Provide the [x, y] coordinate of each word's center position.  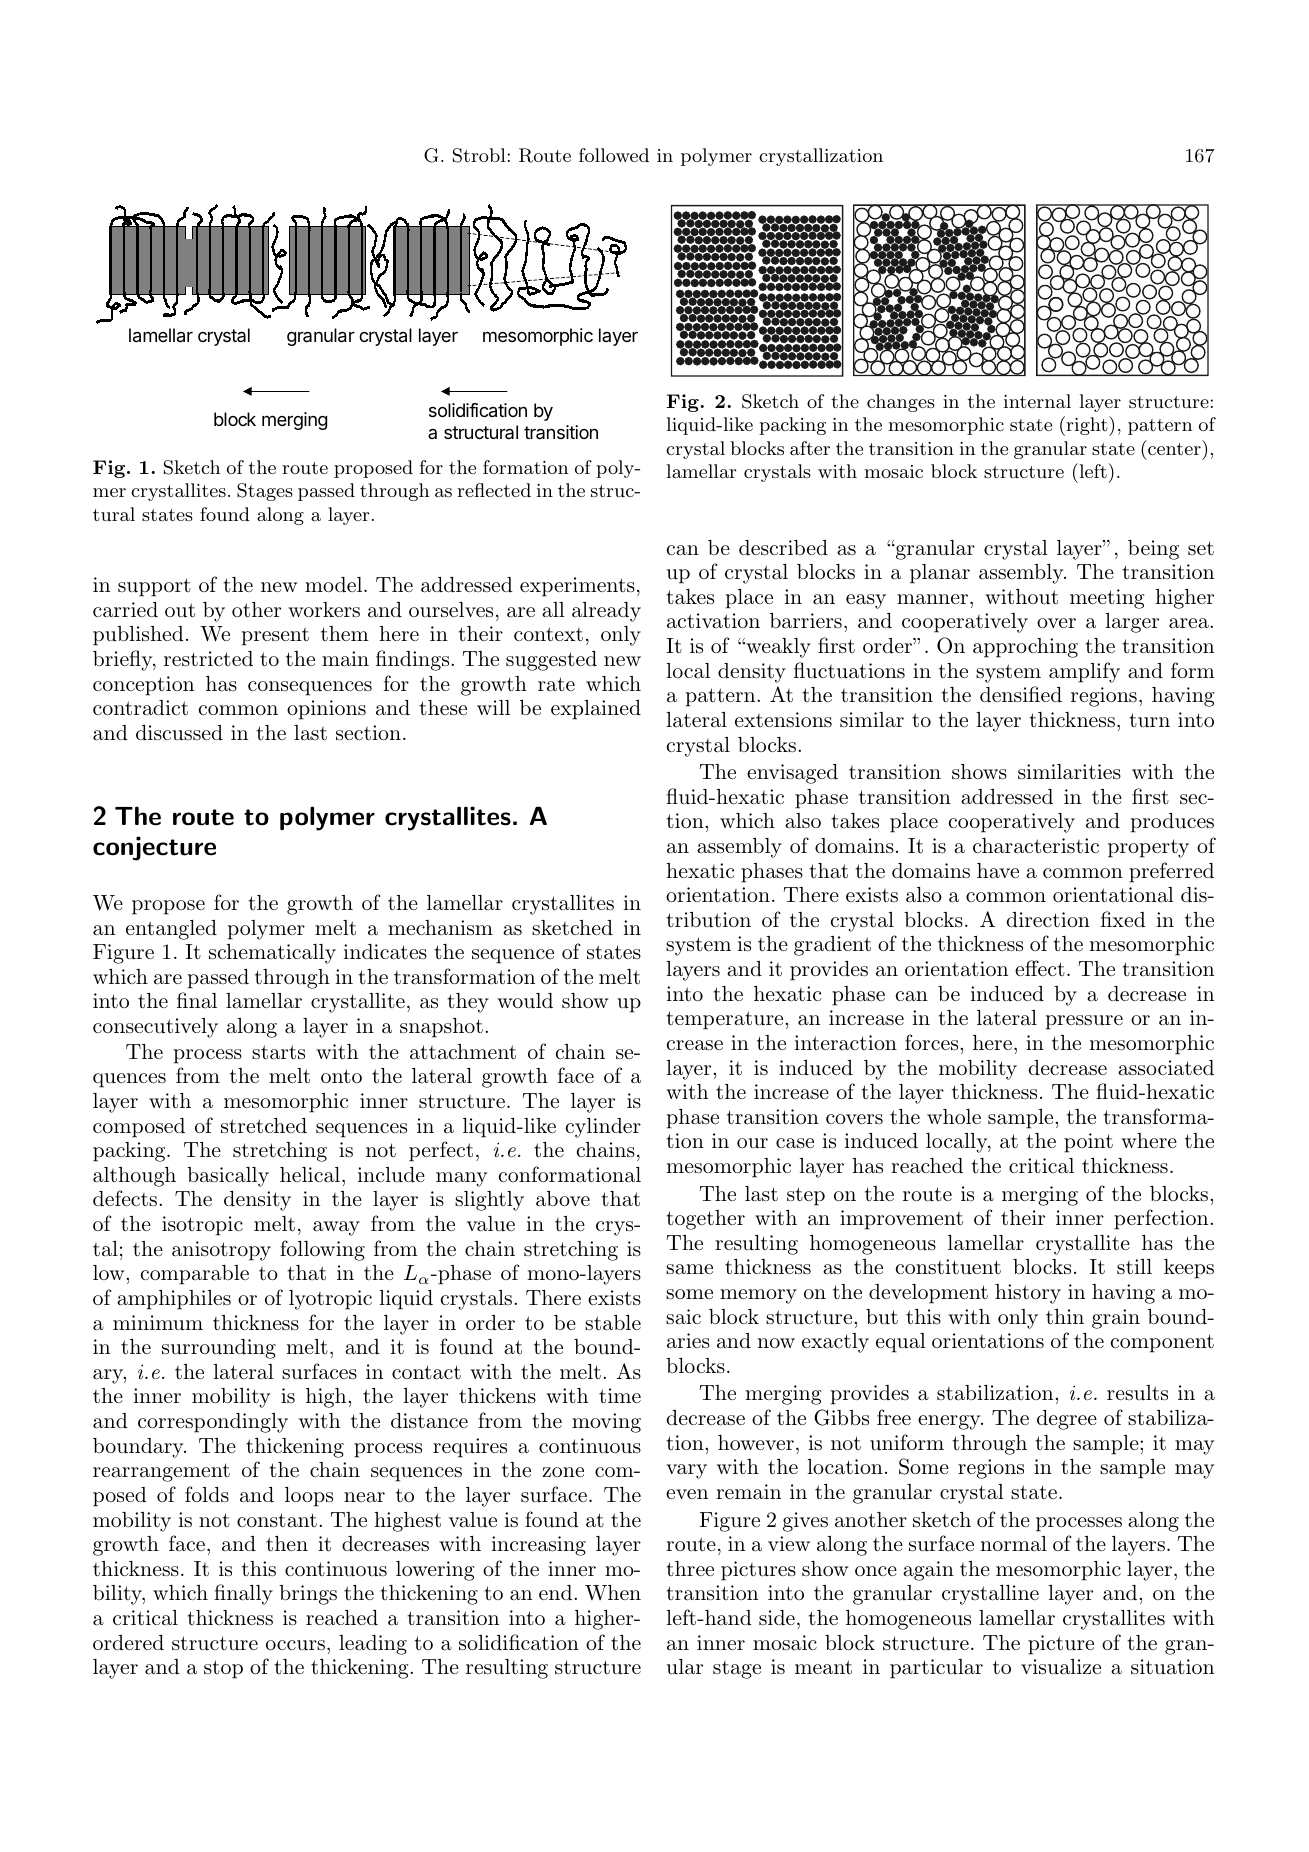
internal [1037, 401]
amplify [1084, 672]
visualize [1061, 1667]
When [613, 1592]
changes [901, 403]
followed [614, 155]
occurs [295, 1645]
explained [596, 710]
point [1088, 1143]
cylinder [603, 1128]
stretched [264, 1126]
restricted [208, 658]
